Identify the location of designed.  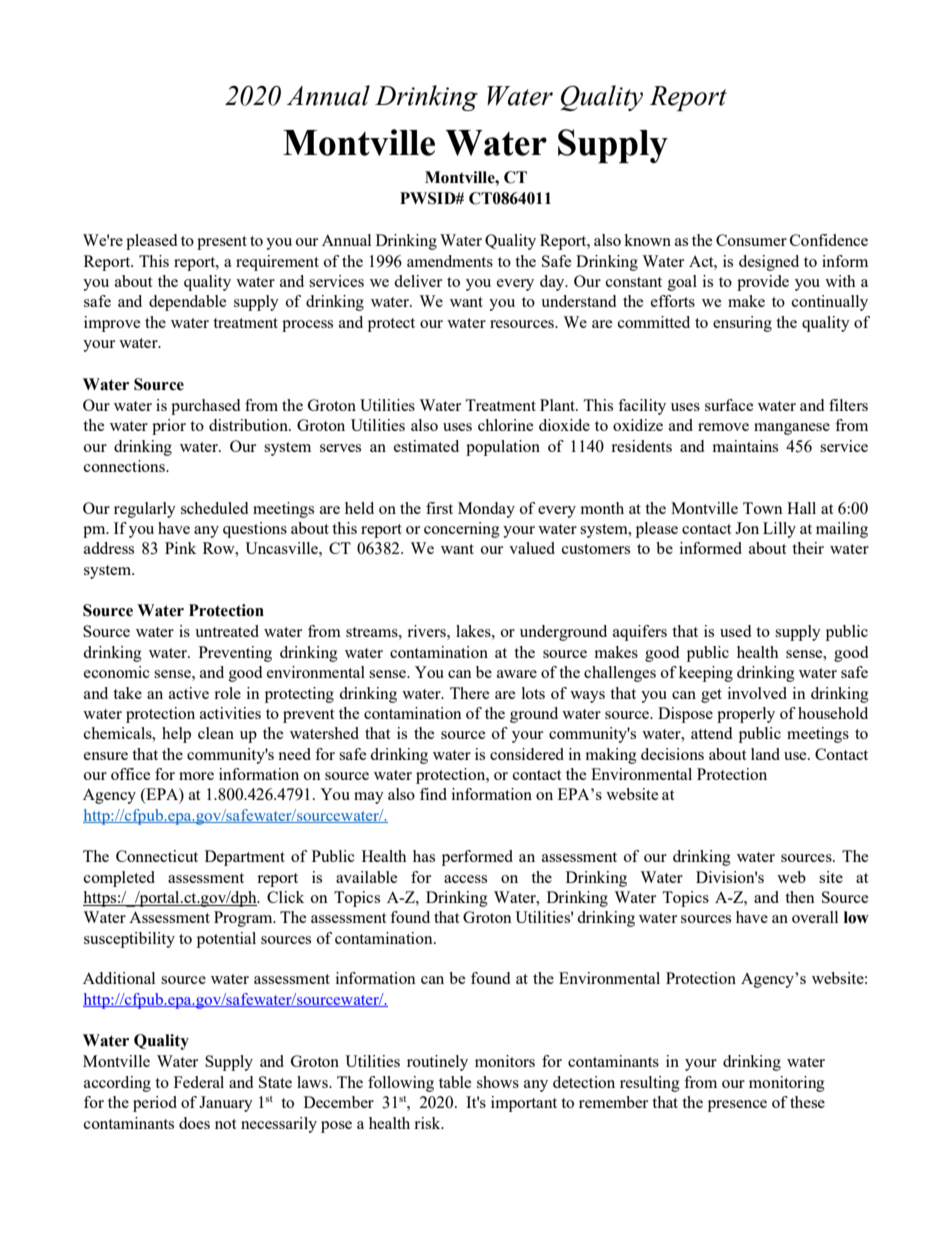
(769, 263).
